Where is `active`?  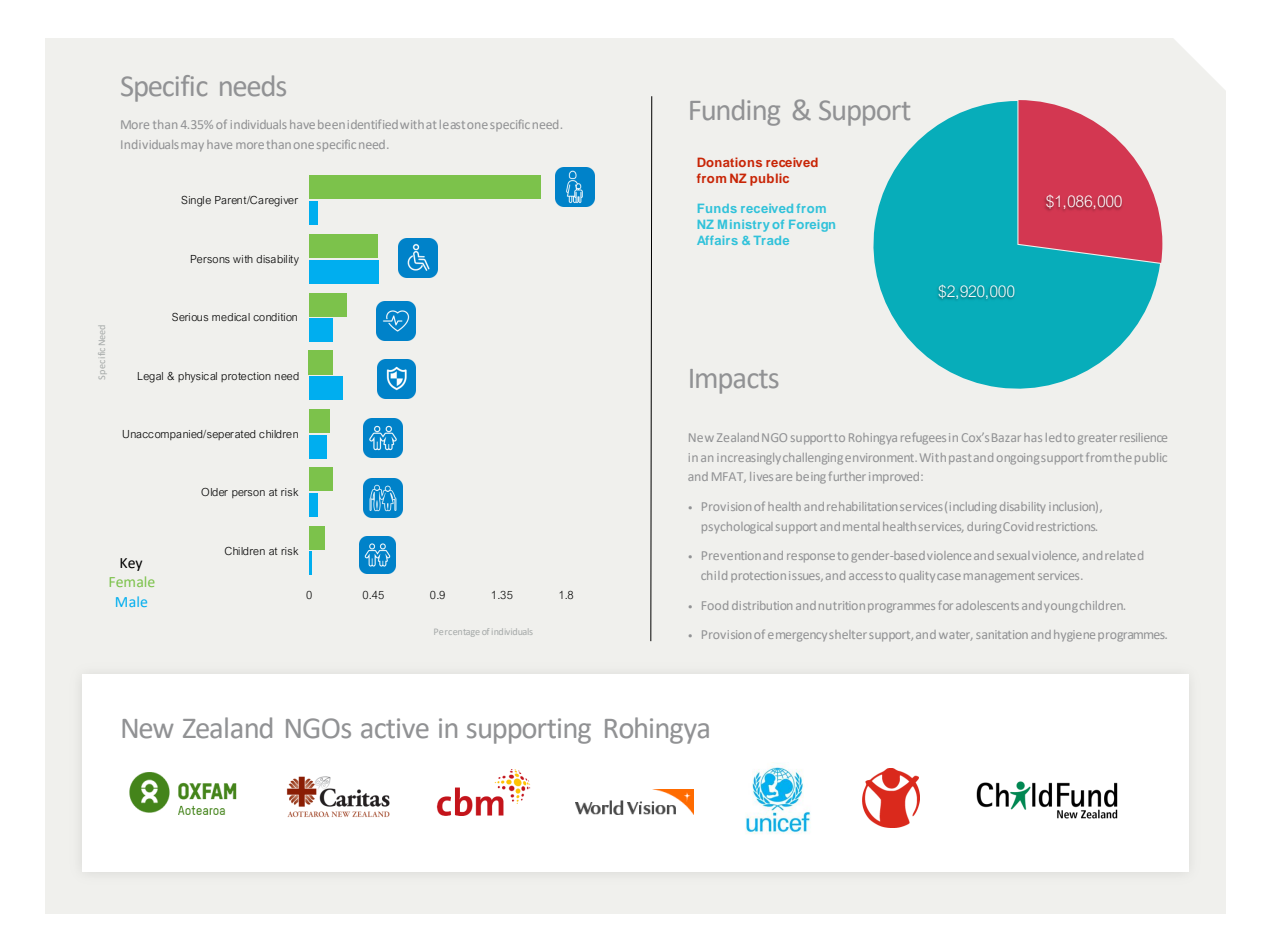 active is located at coordinates (395, 728).
